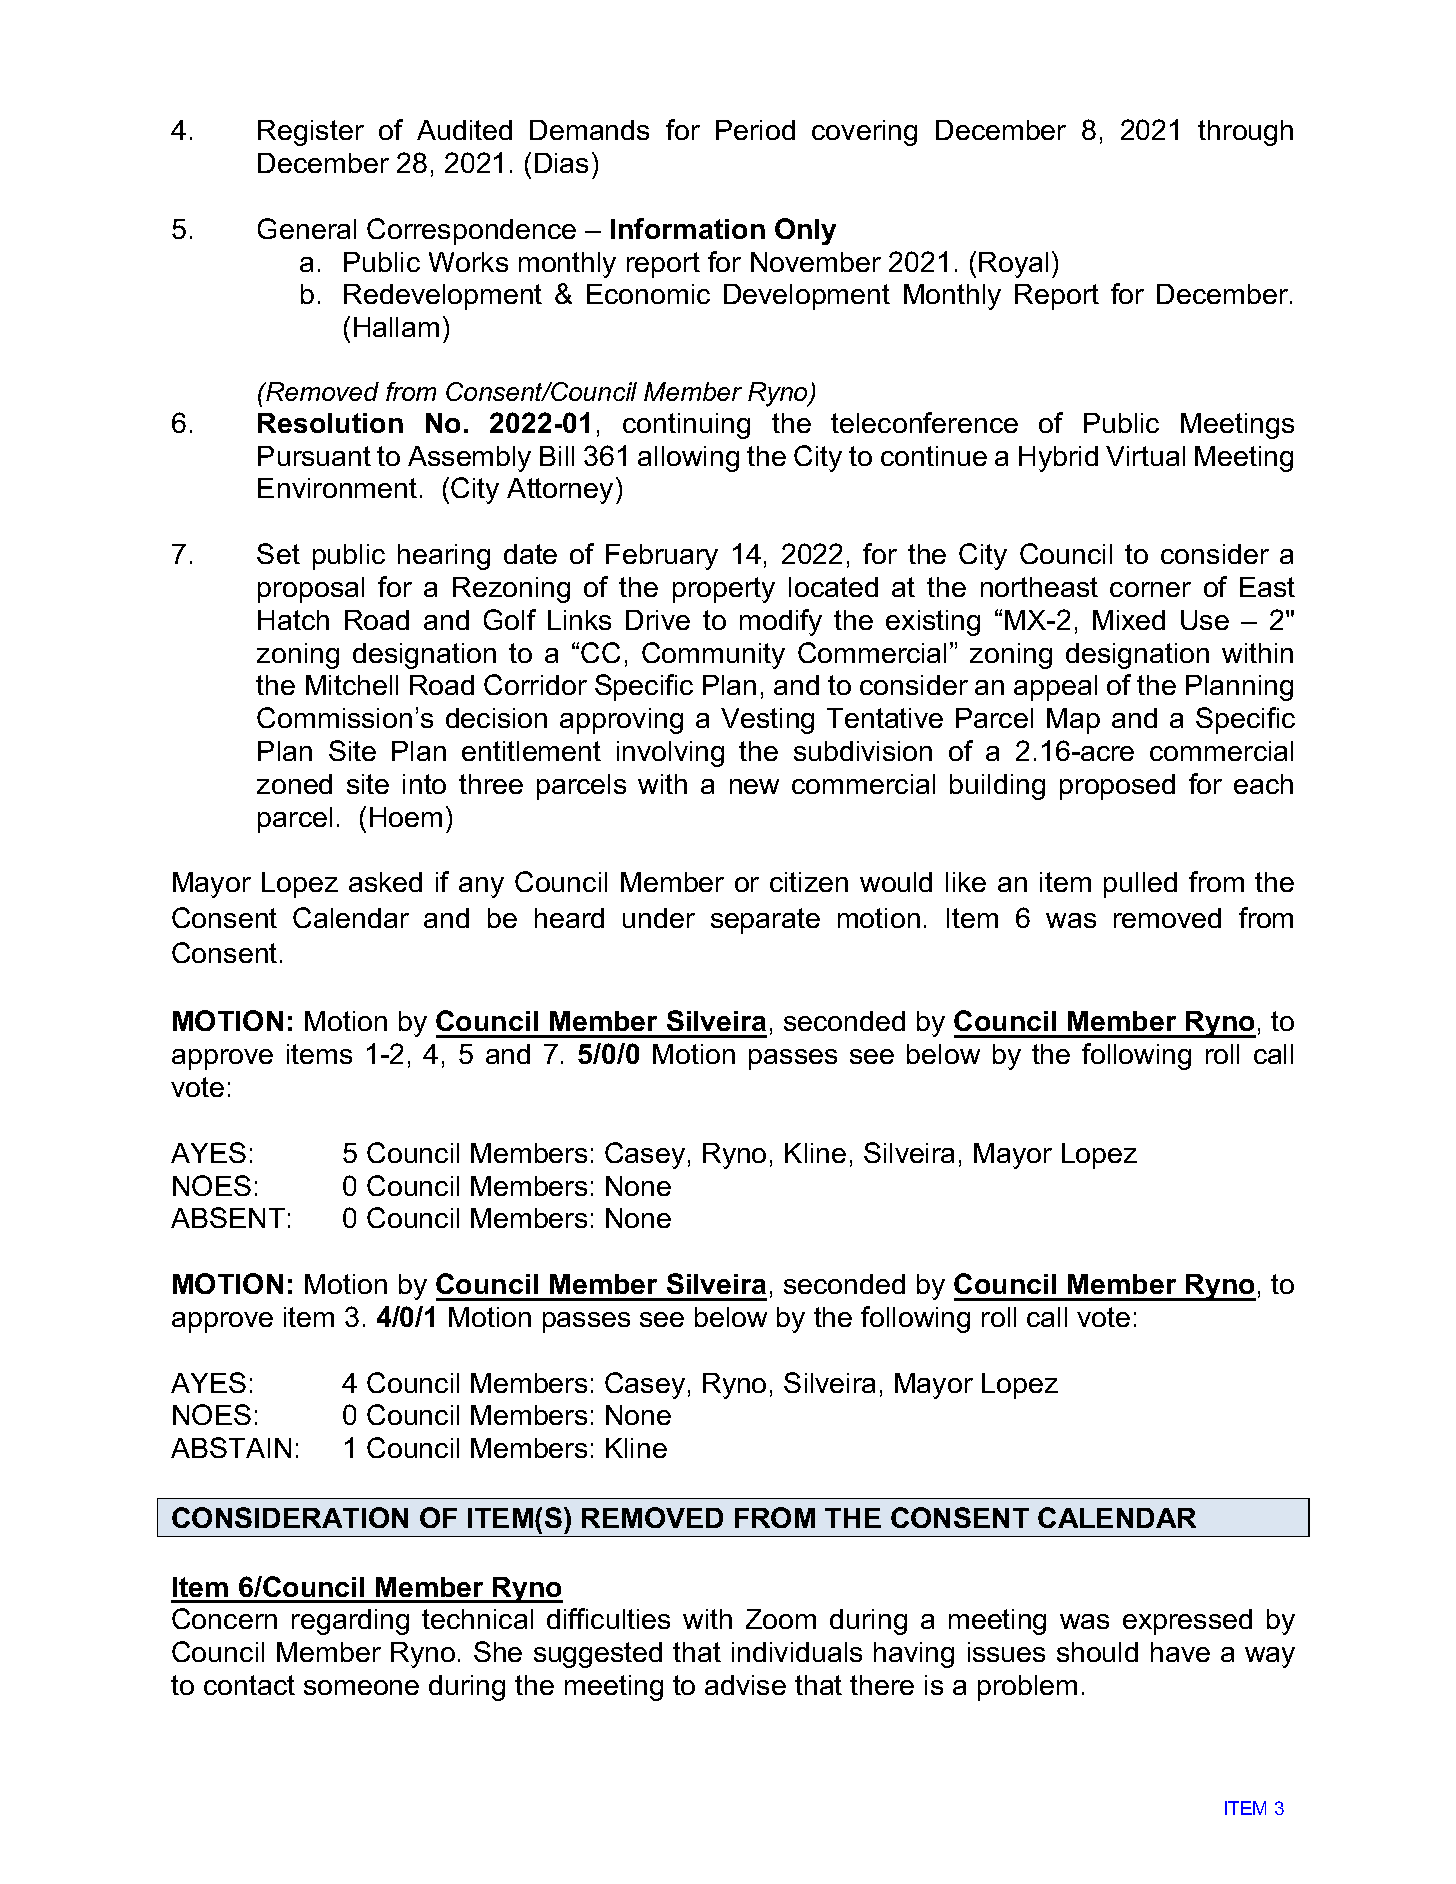 This screenshot has height=1884, width=1456. Describe the element at coordinates (1245, 133) in the screenshot. I see `through` at that location.
